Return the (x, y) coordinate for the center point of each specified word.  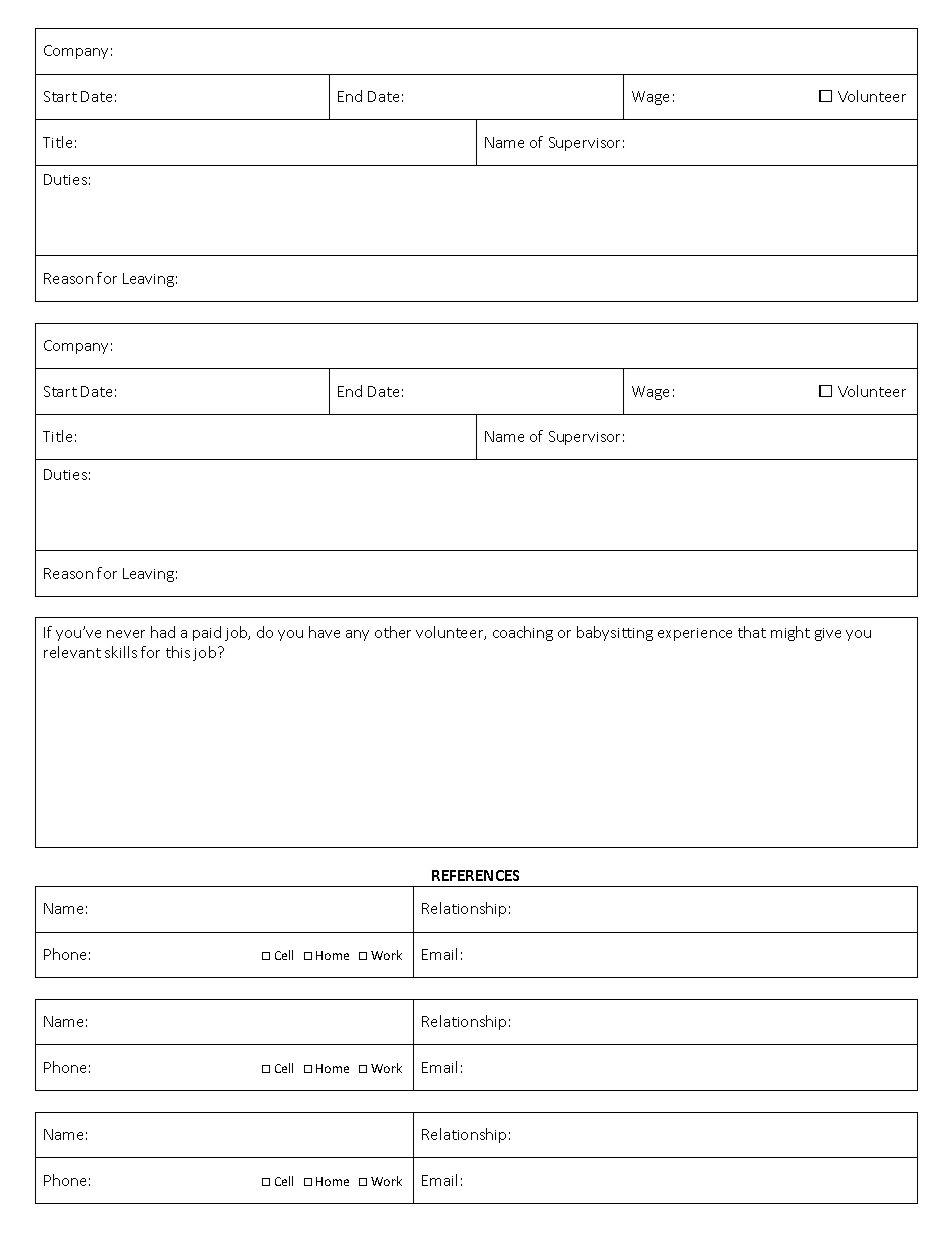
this (178, 652)
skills (121, 652)
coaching (523, 633)
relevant (72, 652)
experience (695, 634)
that (752, 632)
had (163, 632)
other (393, 632)
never (126, 634)
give (828, 634)
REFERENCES (475, 875)
